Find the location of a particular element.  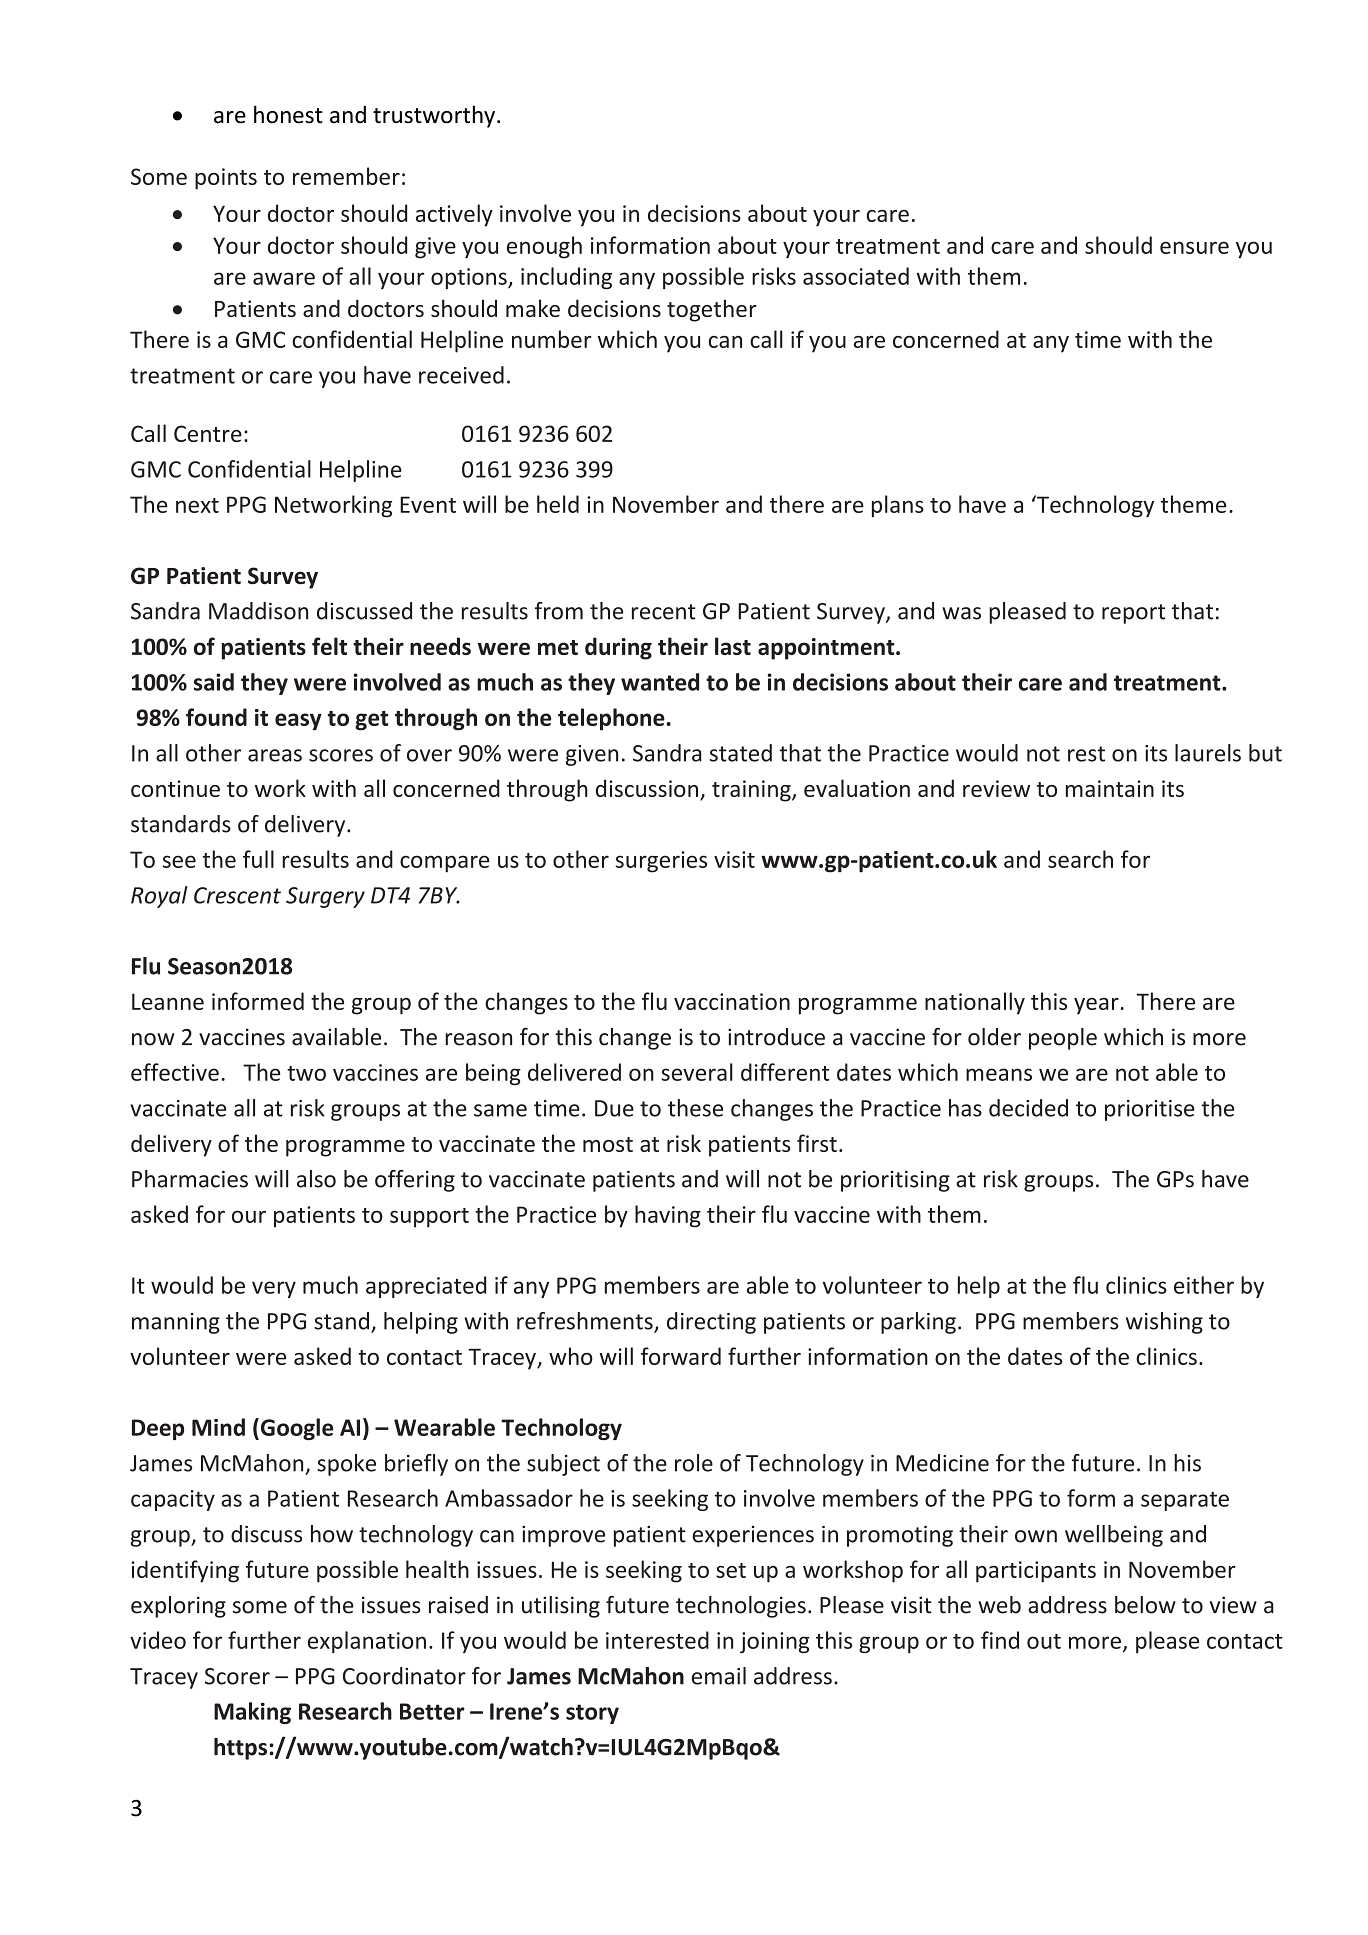

remember is located at coordinates (346, 176).
